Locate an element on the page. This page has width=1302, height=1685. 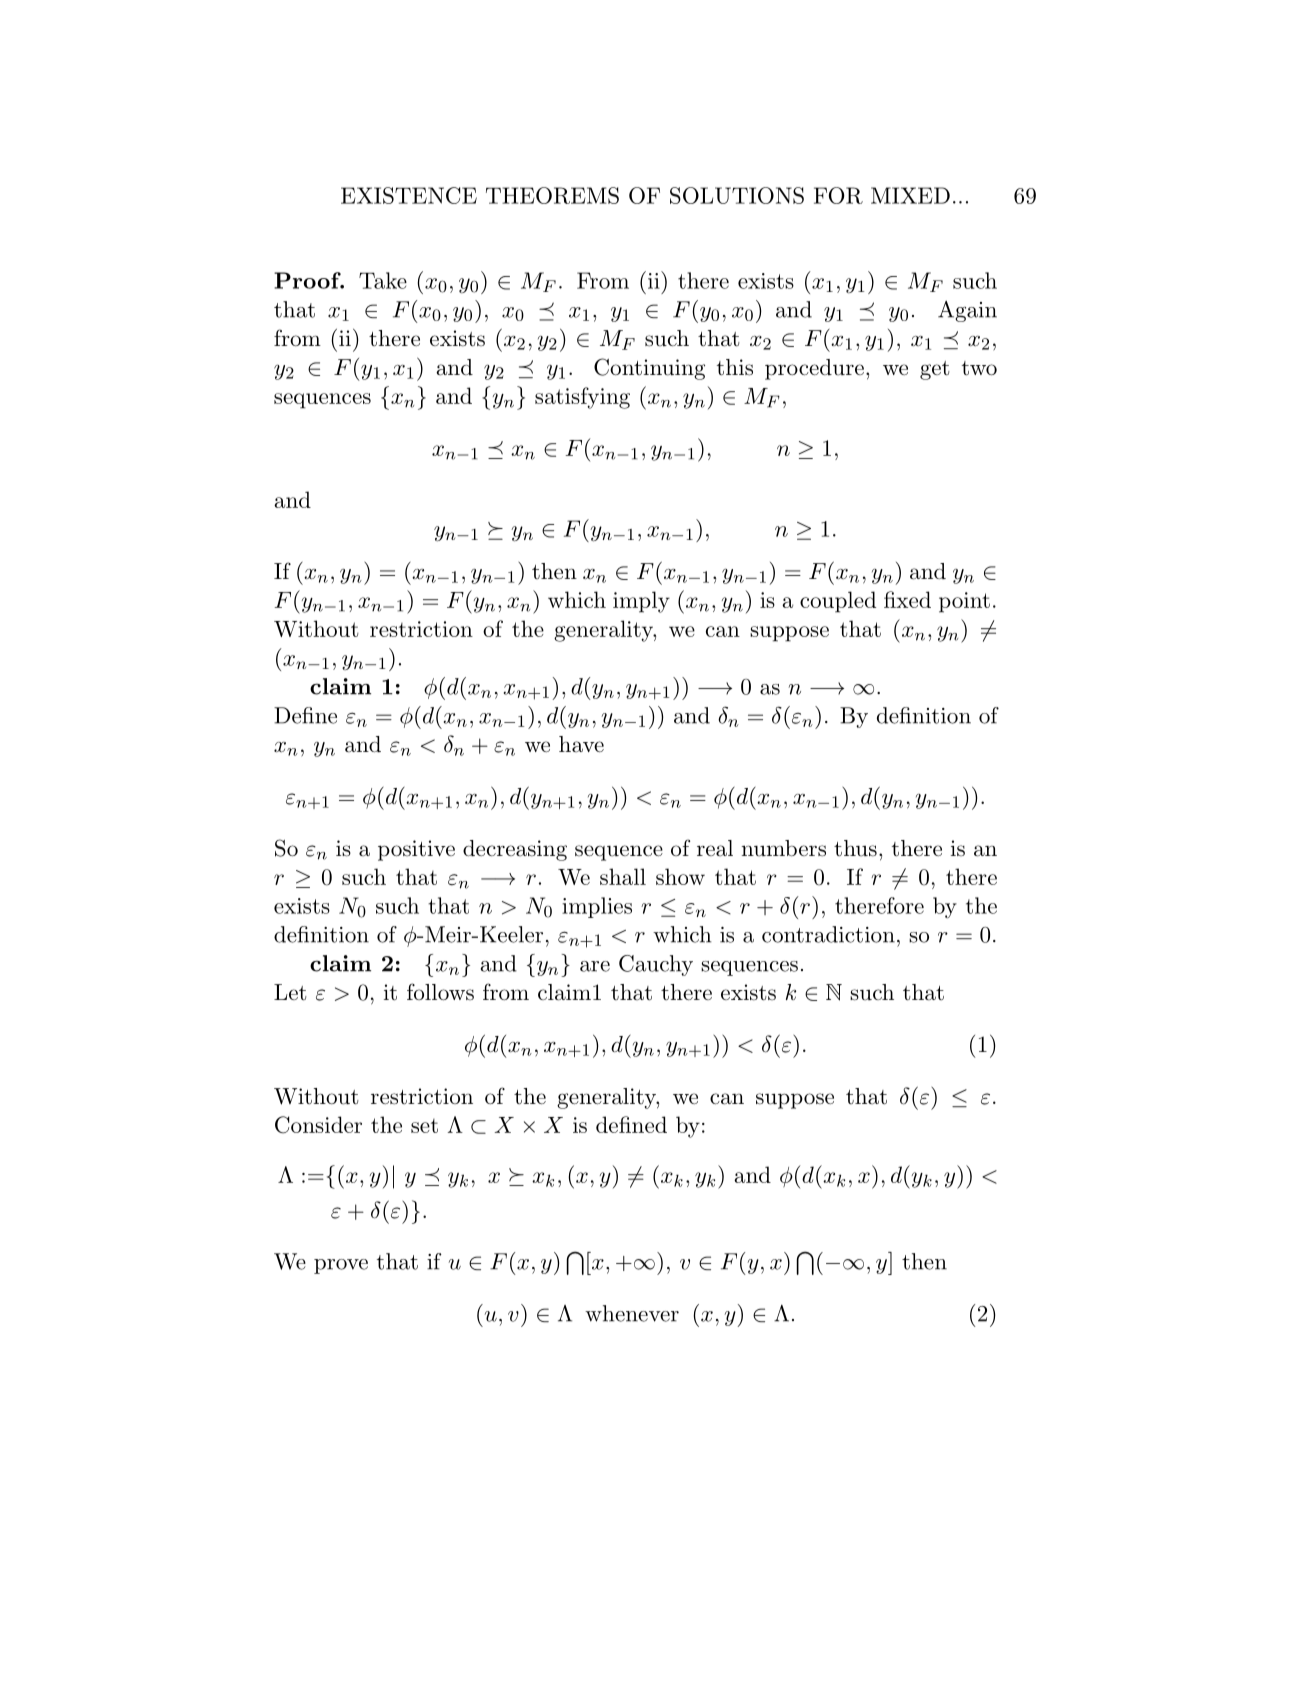
Take is located at coordinates (383, 280).
